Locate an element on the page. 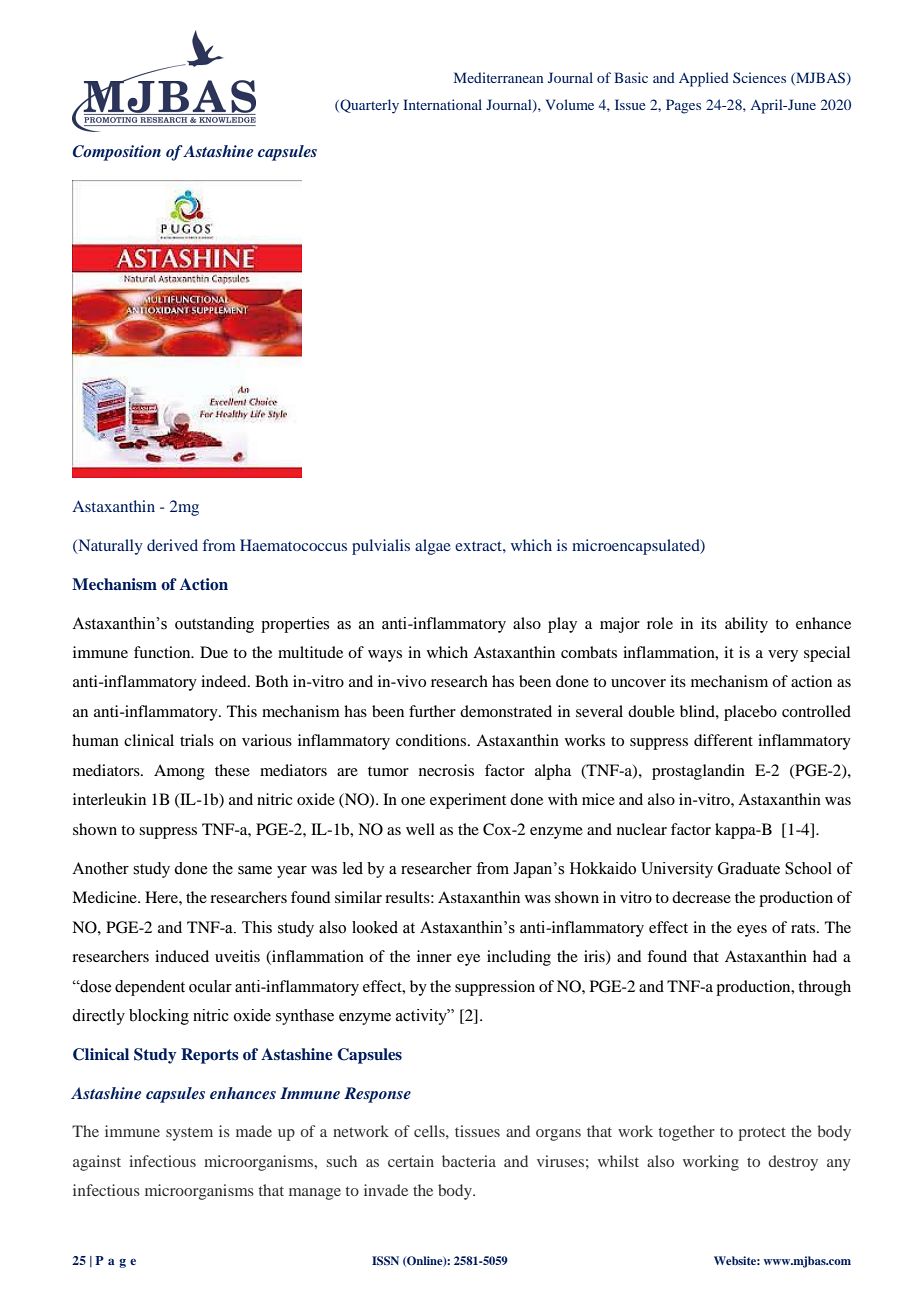 The height and width of the image is (1308, 924). ability is located at coordinates (746, 625).
